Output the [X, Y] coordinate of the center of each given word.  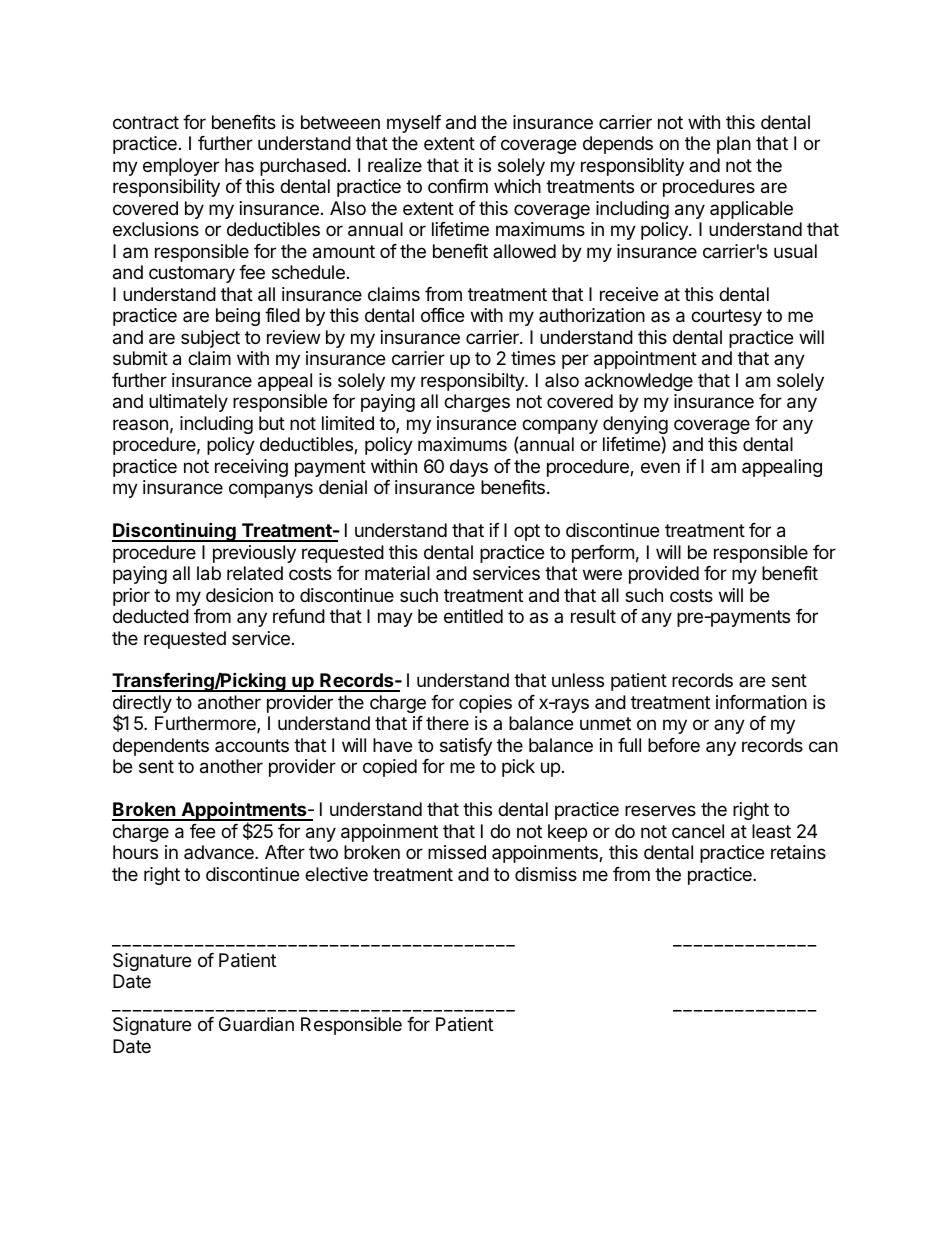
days [469, 468]
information [761, 702]
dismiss [546, 874]
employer [181, 167]
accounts [252, 745]
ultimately [188, 403]
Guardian [256, 1024]
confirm [458, 186]
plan [734, 145]
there [447, 723]
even [660, 467]
